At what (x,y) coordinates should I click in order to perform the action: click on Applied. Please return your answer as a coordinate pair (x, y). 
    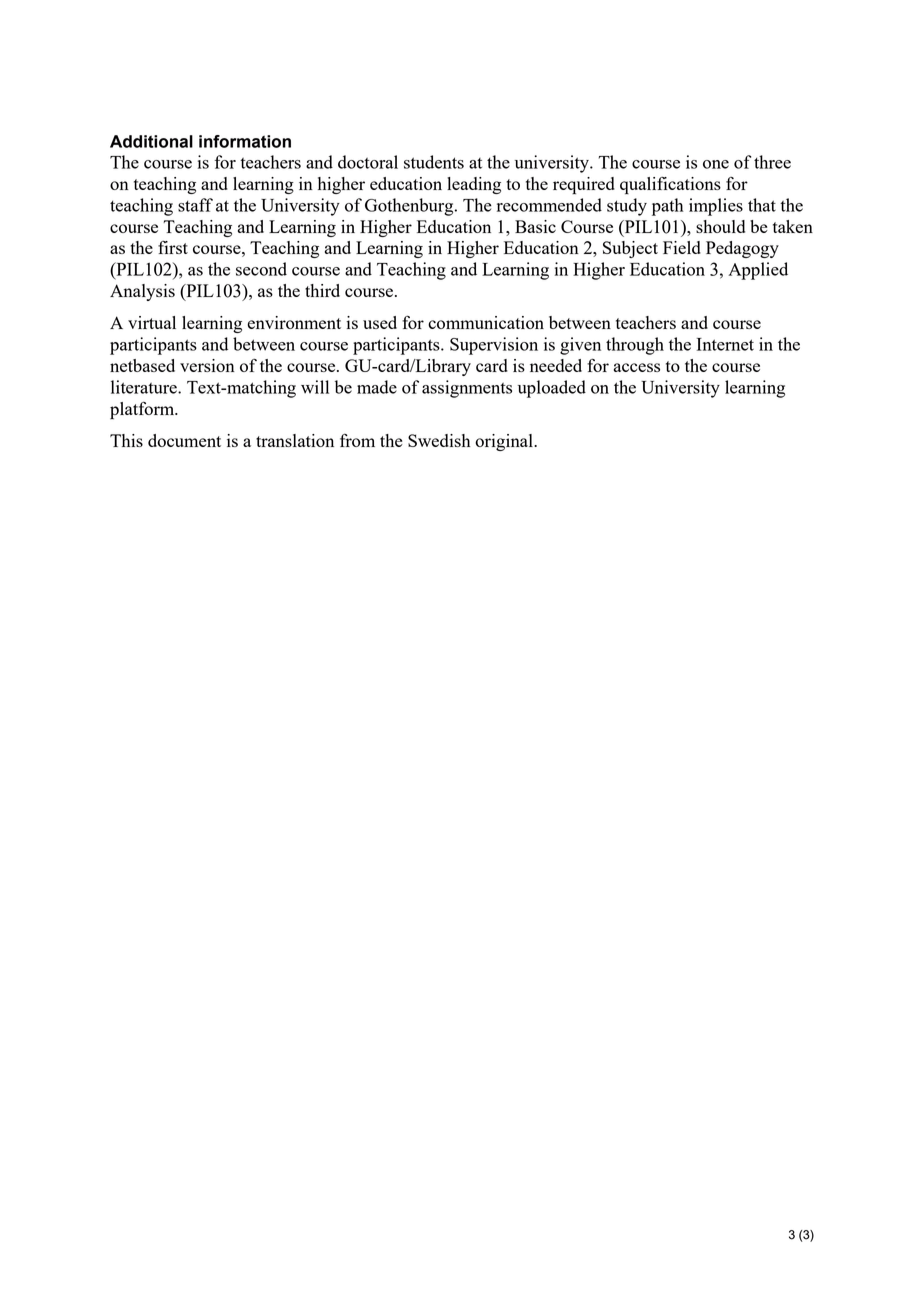
    Looking at the image, I should click on (758, 271).
